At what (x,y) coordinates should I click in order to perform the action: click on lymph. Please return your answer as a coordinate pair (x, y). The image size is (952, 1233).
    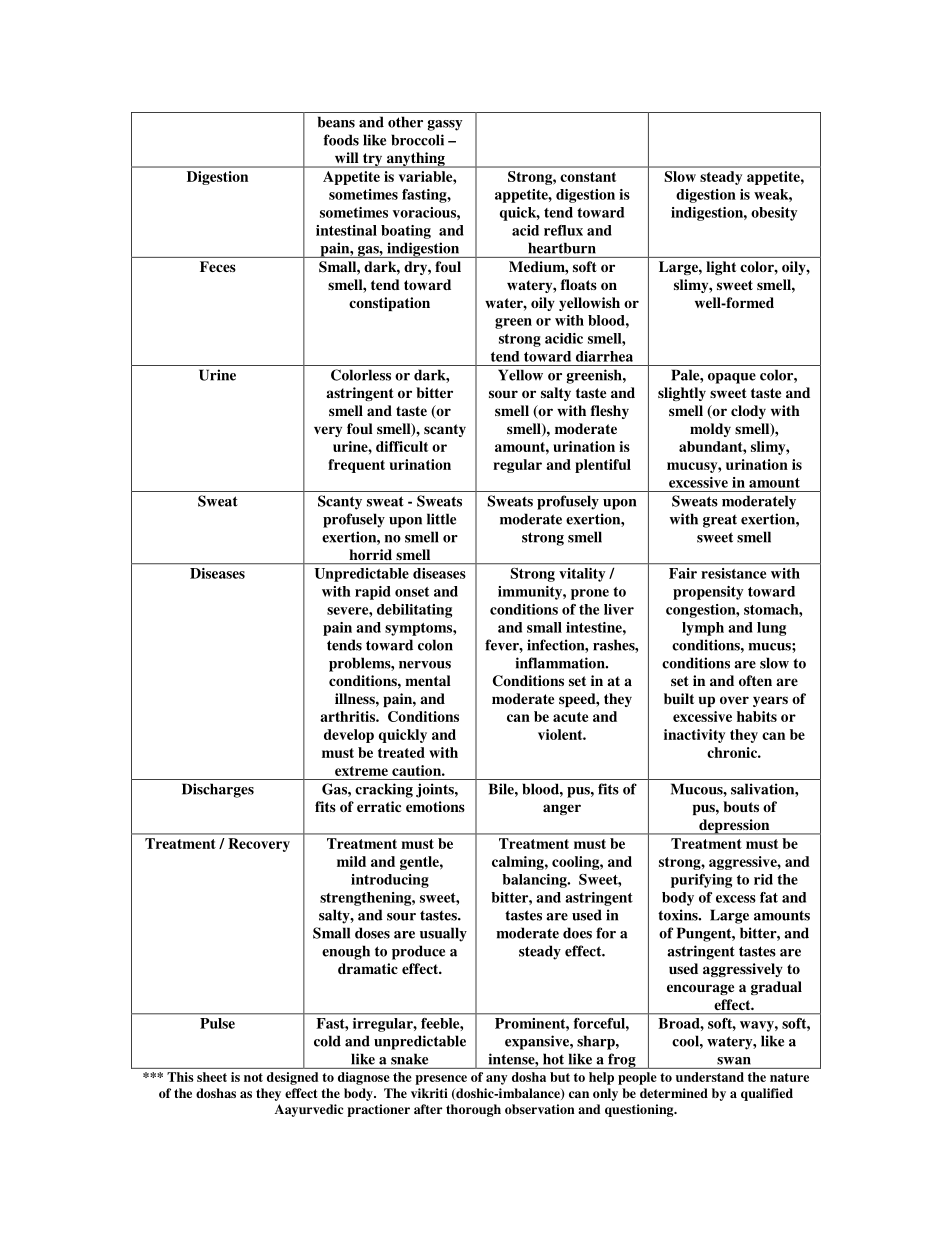
    Looking at the image, I should click on (703, 629).
